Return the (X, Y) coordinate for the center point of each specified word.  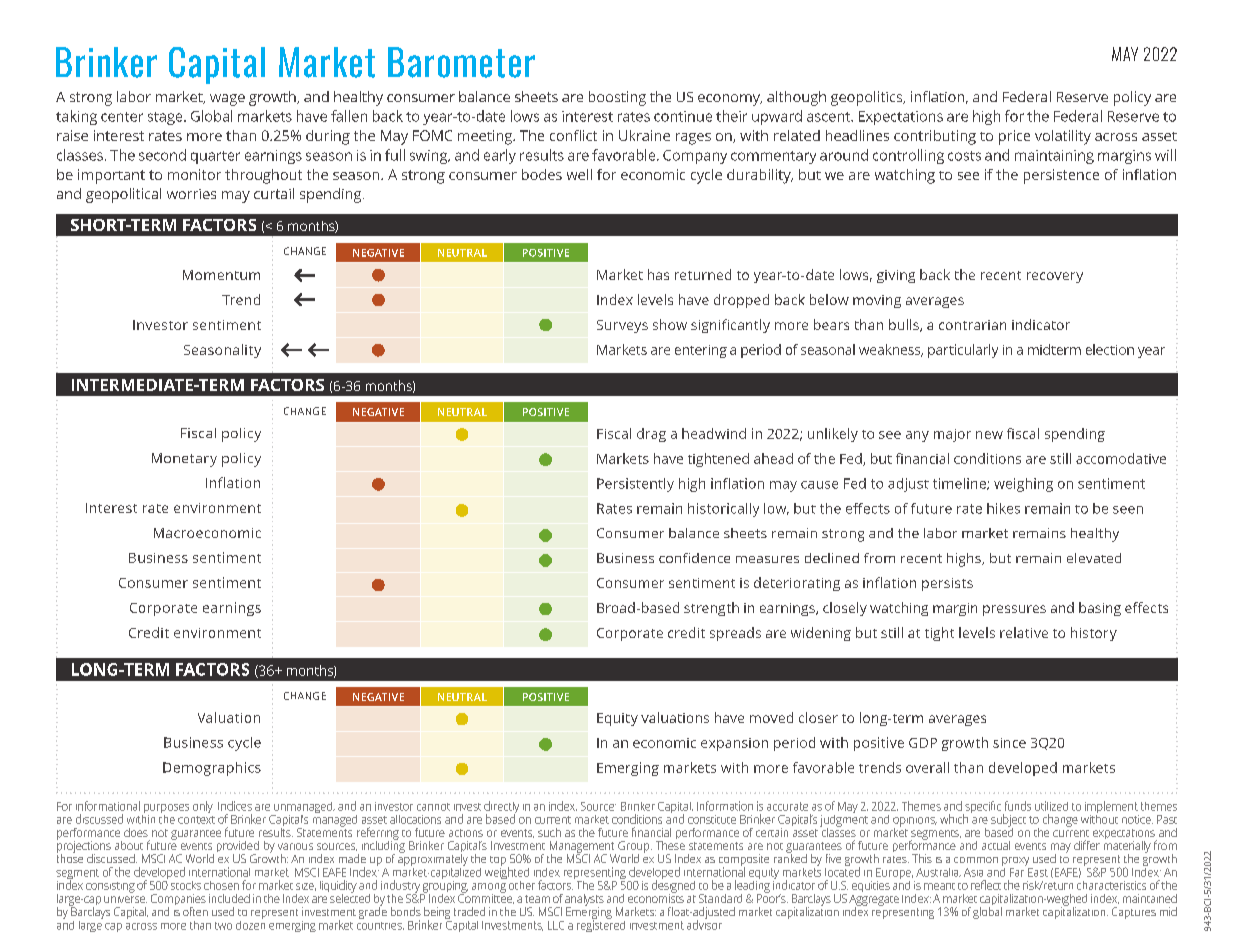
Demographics (212, 769)
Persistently (635, 485)
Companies (178, 901)
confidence (694, 558)
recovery (1055, 277)
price (1014, 137)
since (1009, 743)
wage (227, 100)
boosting (617, 98)
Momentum (221, 275)
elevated (1094, 558)
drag (651, 435)
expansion (734, 744)
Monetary (184, 460)
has (658, 274)
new (989, 435)
